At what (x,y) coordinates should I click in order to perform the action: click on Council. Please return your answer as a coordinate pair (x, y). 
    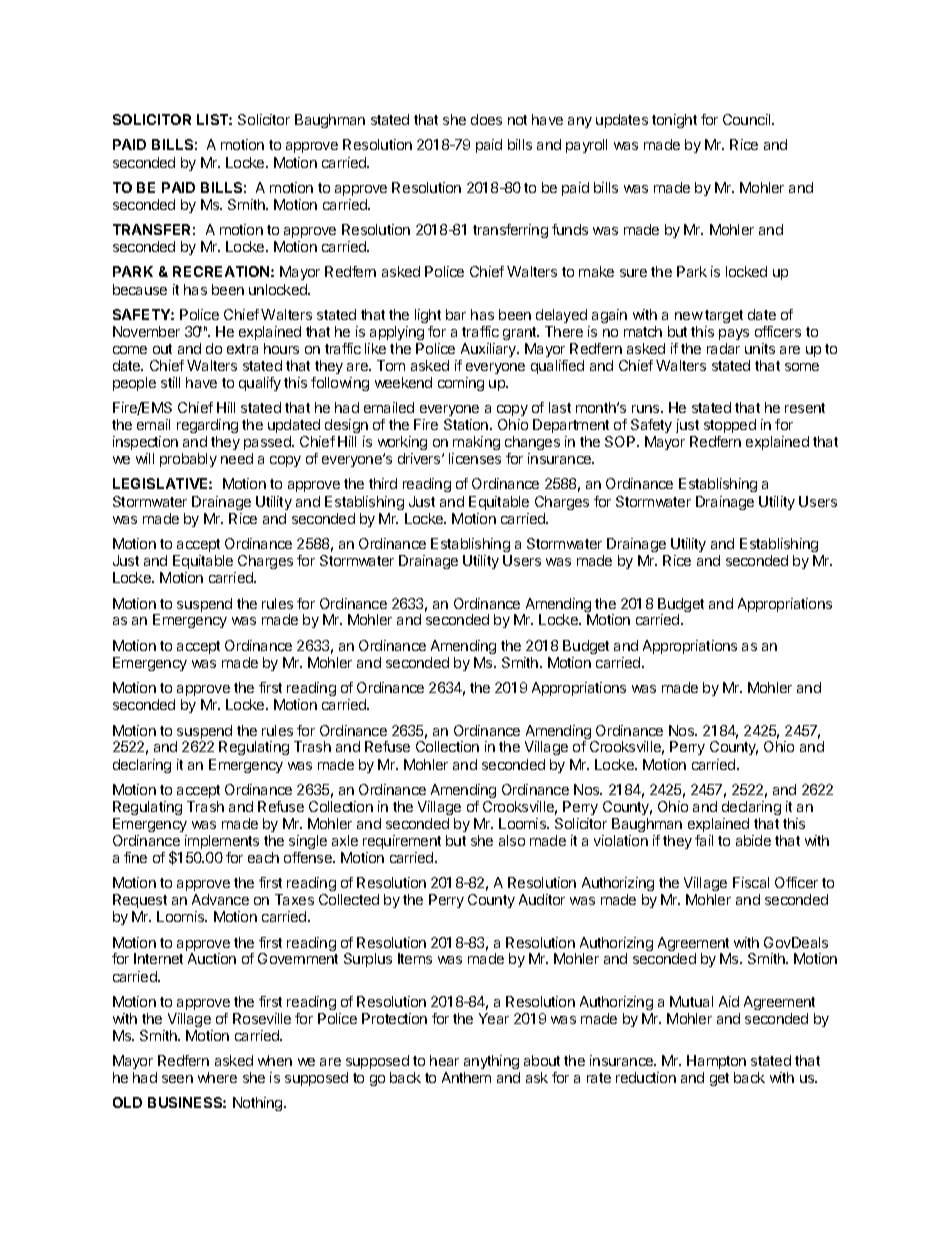
    Looking at the image, I should click on (748, 119).
